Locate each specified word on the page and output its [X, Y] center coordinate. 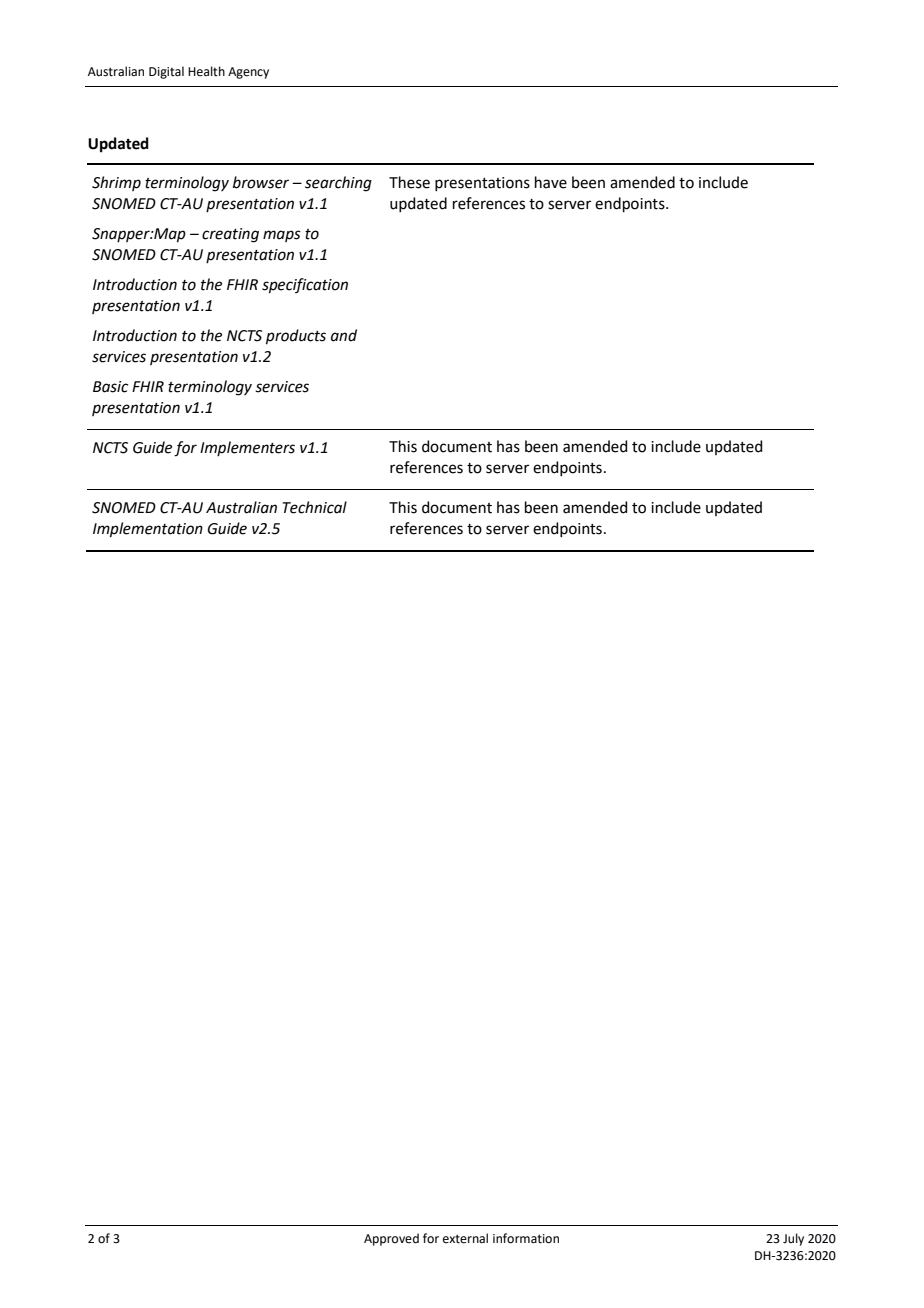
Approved [391, 1239]
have [551, 182]
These [409, 182]
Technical [315, 507]
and [344, 335]
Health [206, 71]
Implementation [148, 530]
